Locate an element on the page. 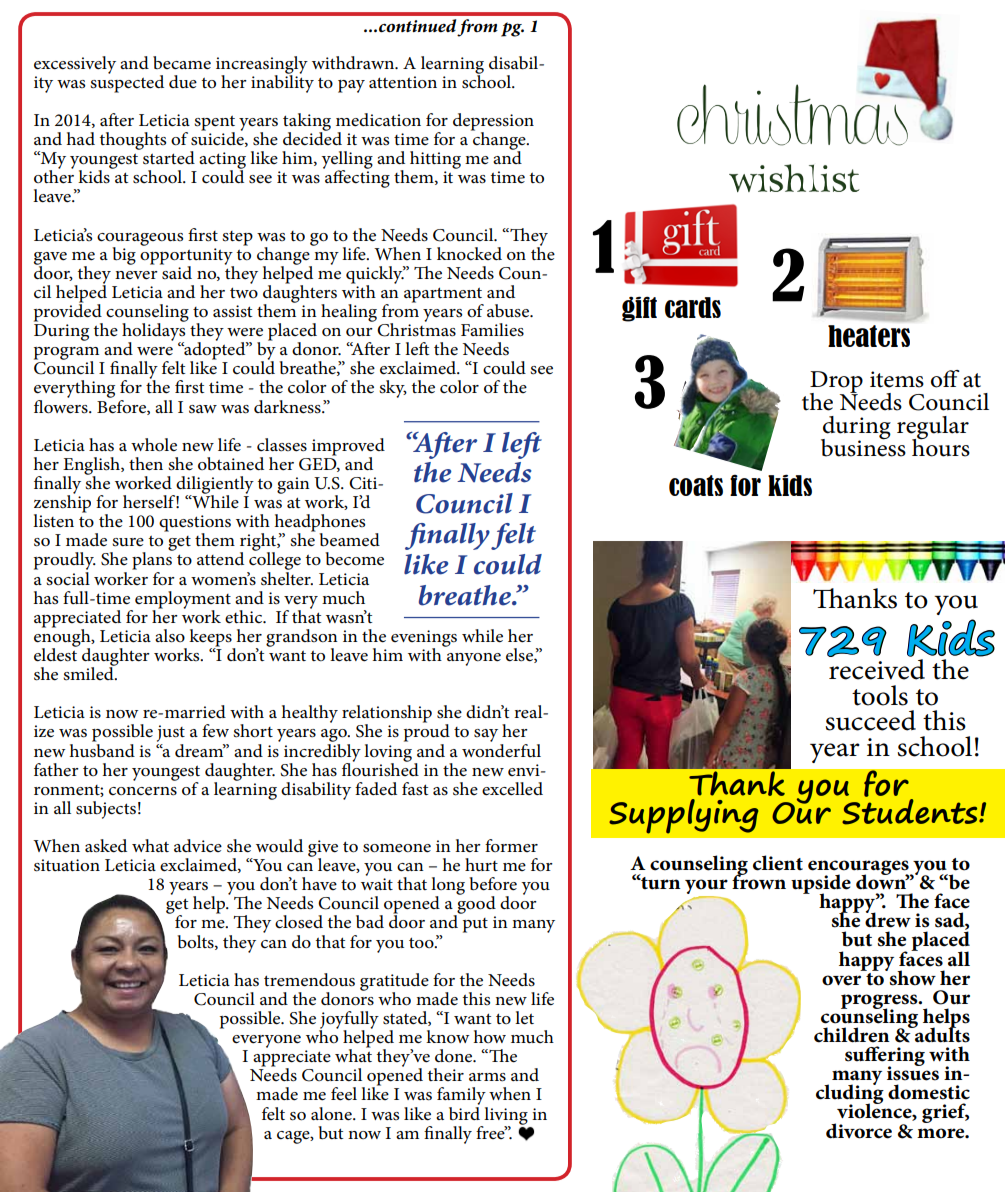  depression is located at coordinates (493, 123).
